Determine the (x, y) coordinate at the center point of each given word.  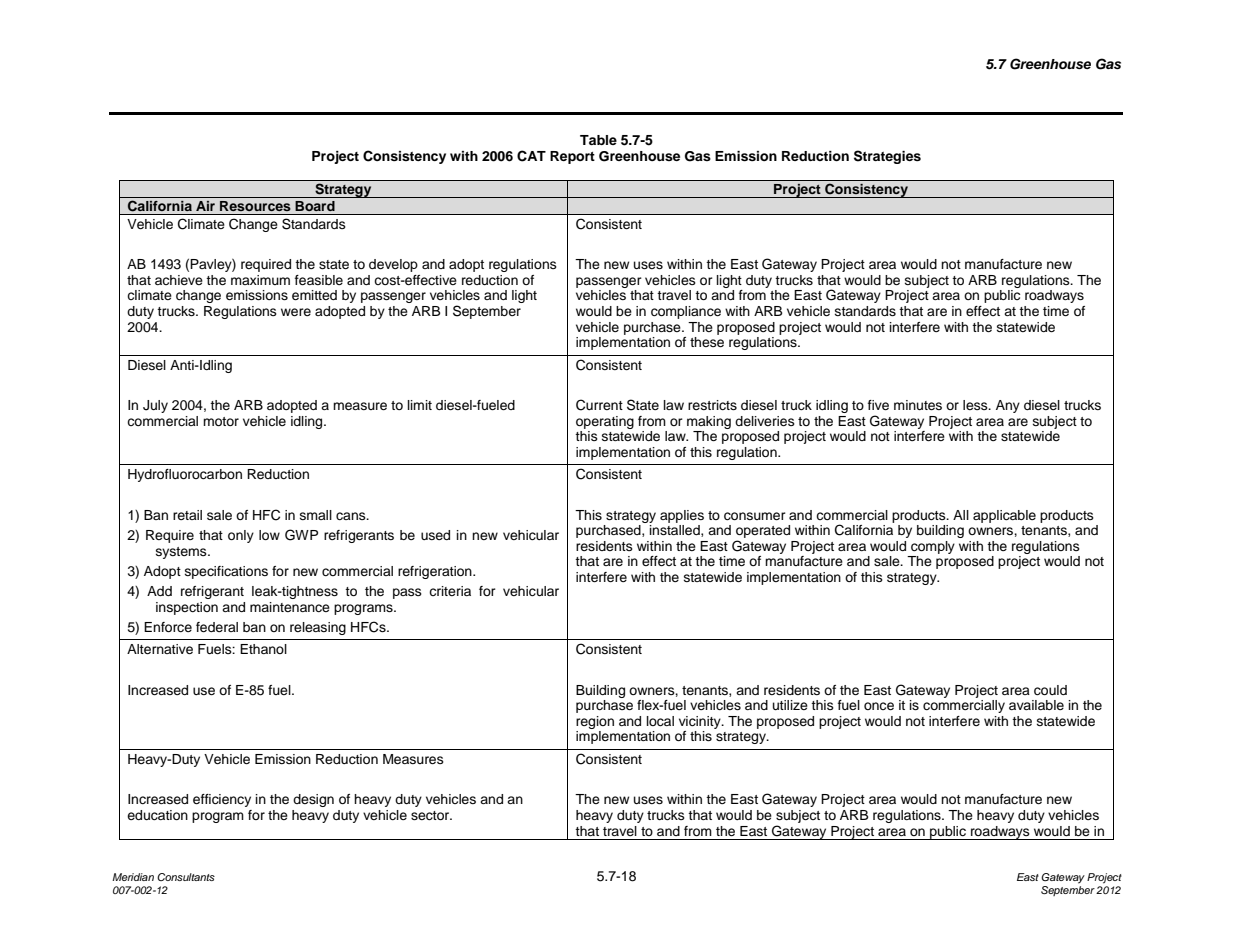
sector (431, 816)
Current (599, 405)
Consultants (186, 877)
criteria (450, 591)
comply (933, 547)
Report (572, 157)
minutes (918, 405)
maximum (260, 280)
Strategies (887, 157)
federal (217, 627)
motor (221, 421)
